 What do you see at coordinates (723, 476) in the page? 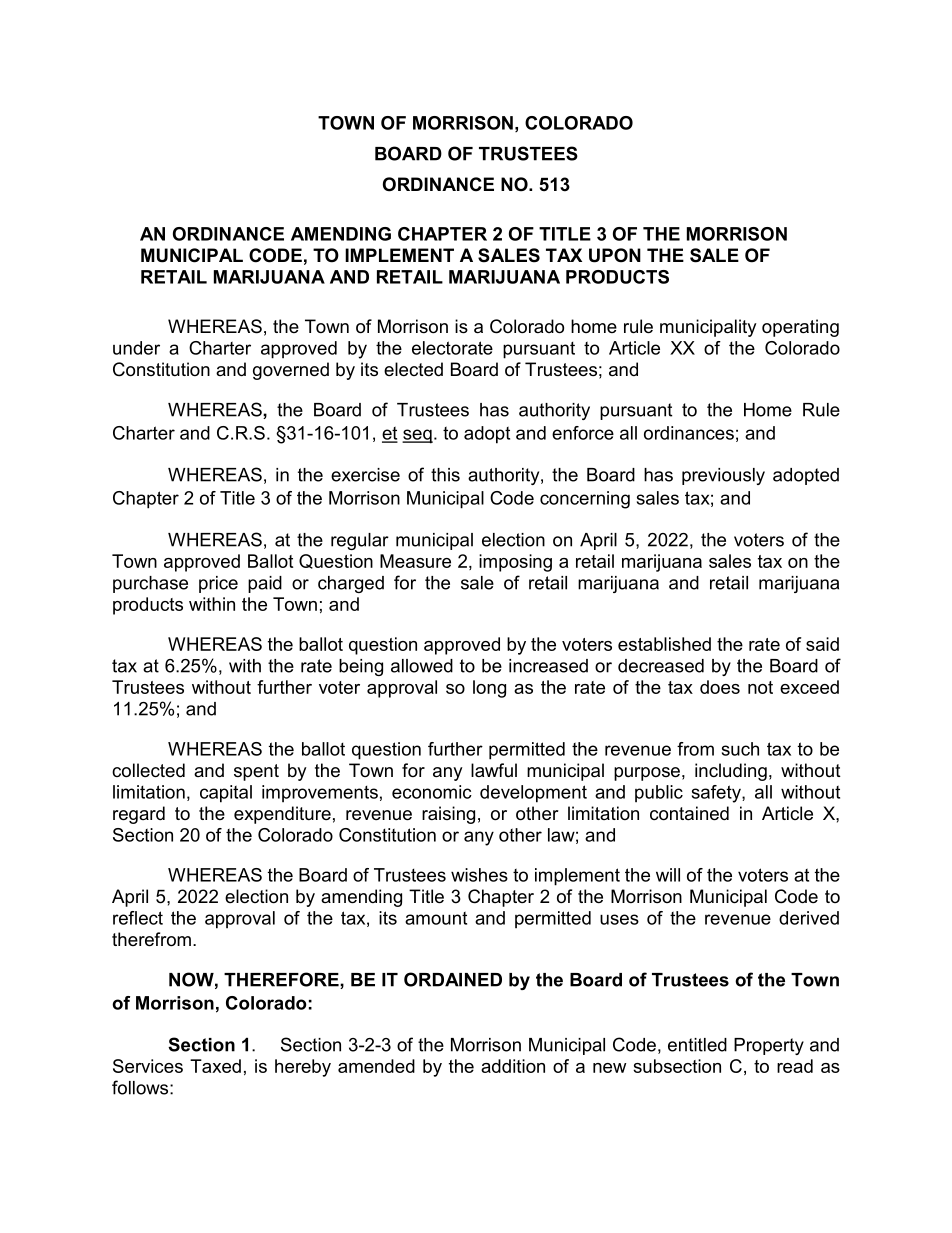
I see `previously` at bounding box center [723, 476].
